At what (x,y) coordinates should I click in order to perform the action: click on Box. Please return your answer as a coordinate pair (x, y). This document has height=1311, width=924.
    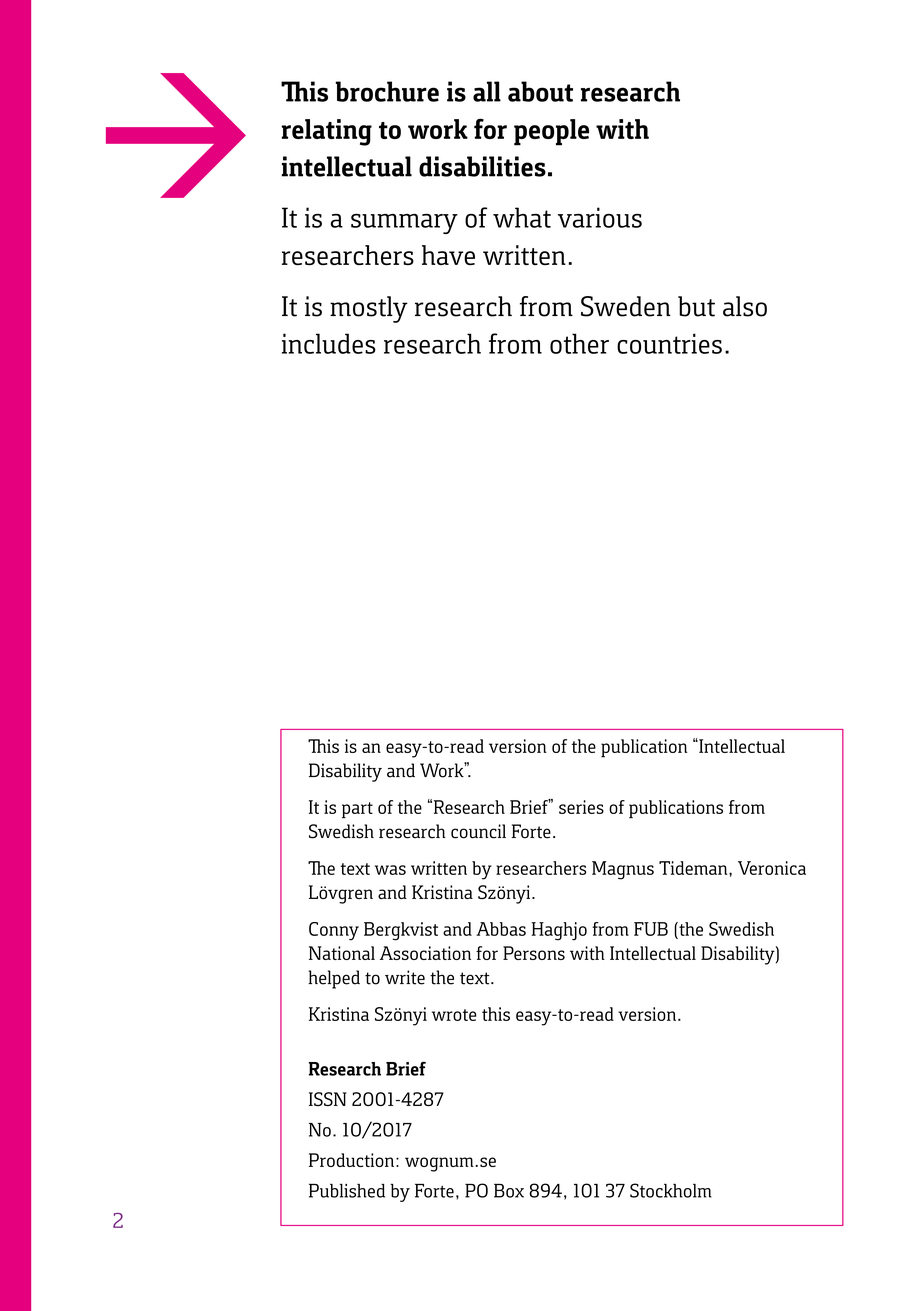
    Looking at the image, I should click on (509, 1191).
